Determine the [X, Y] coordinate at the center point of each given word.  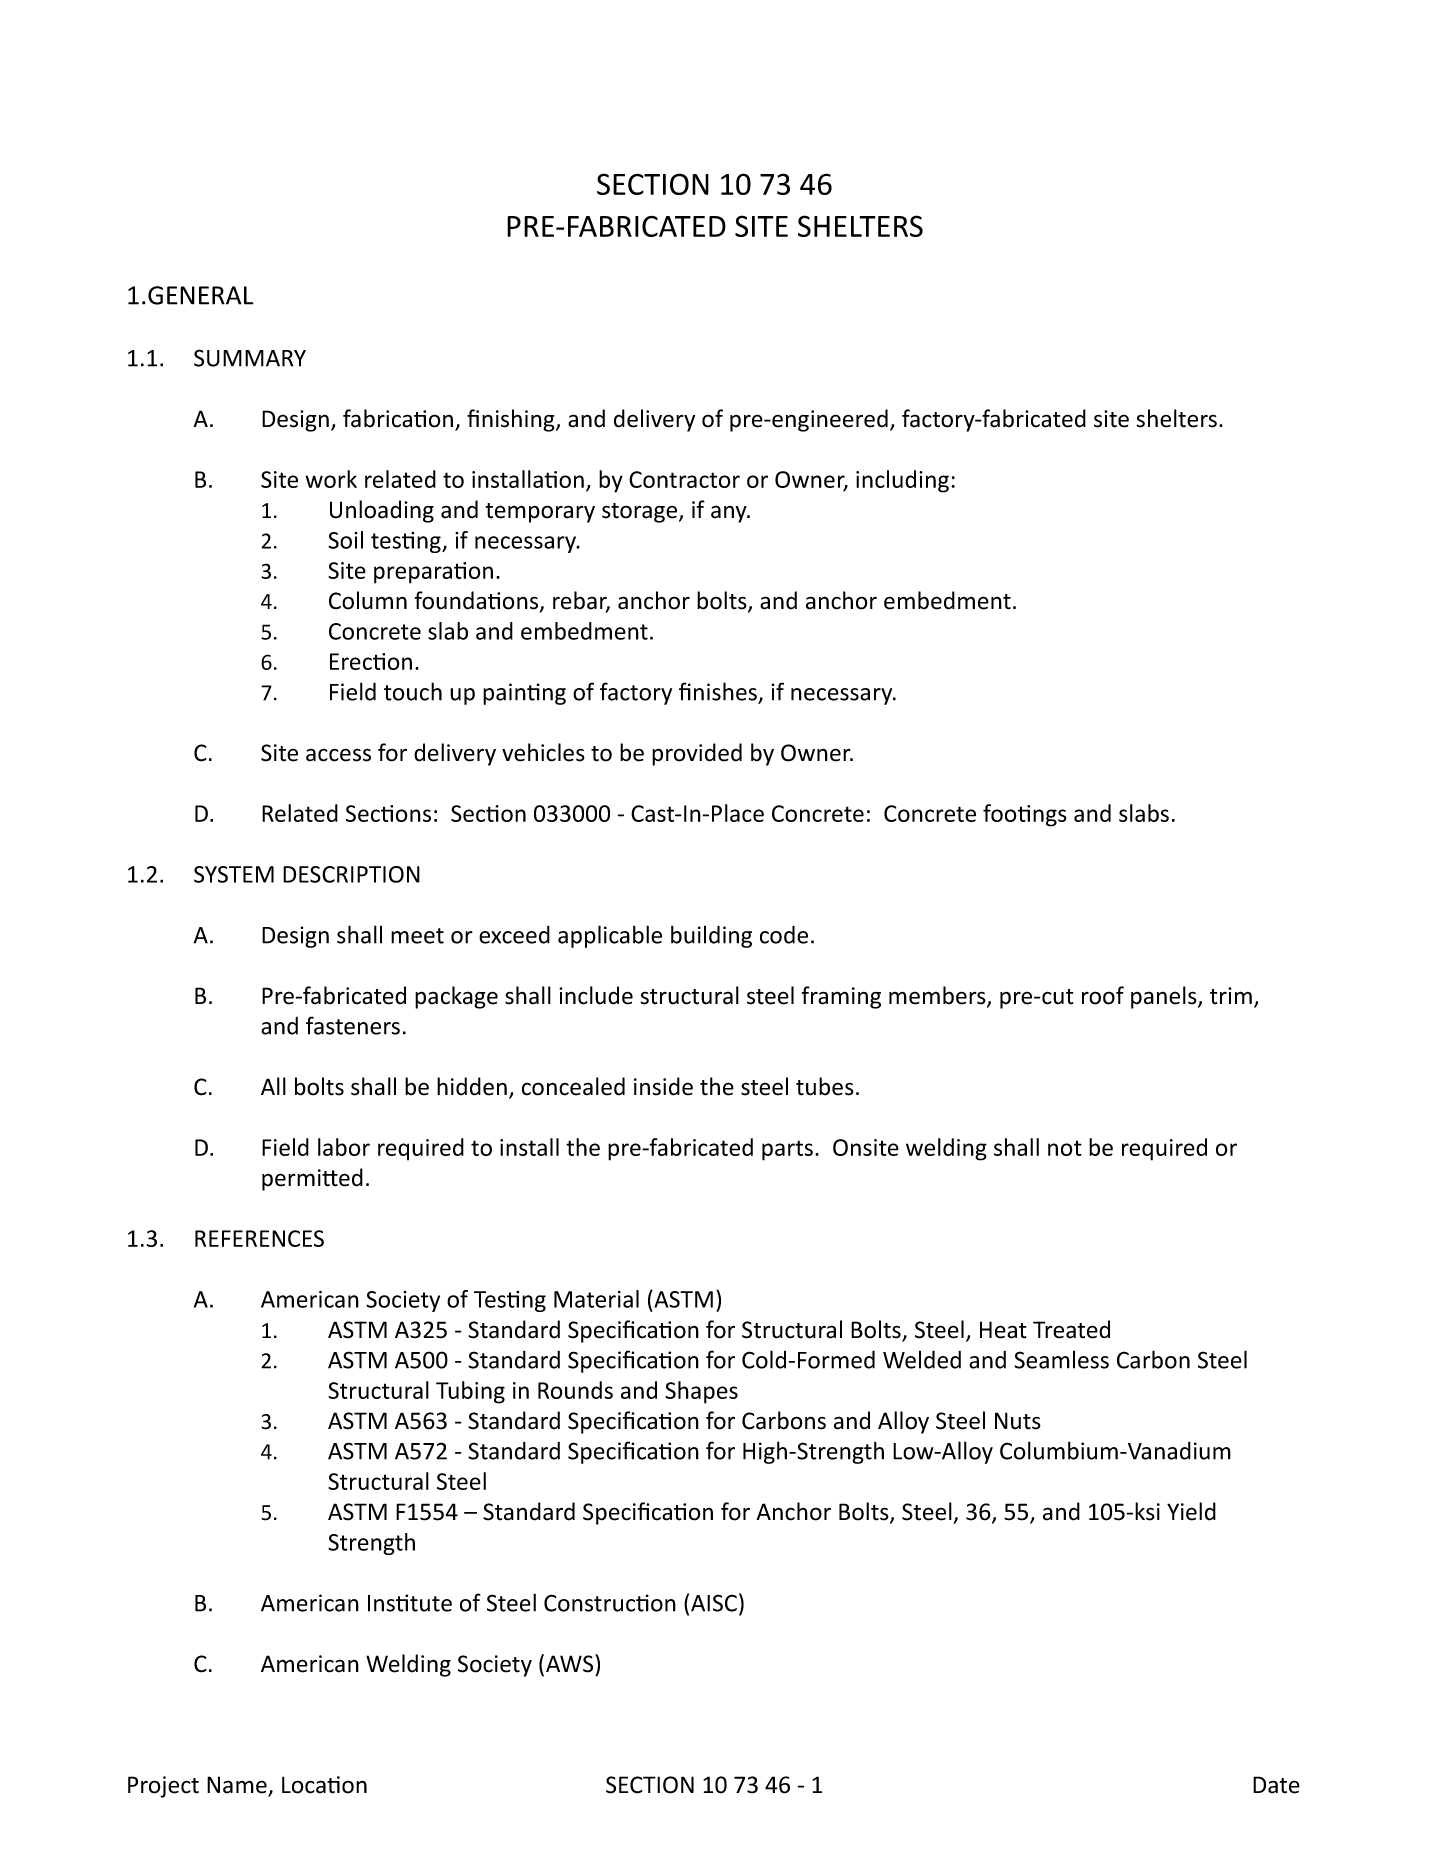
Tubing [470, 1392]
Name [238, 1786]
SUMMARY [250, 358]
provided [697, 754]
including [902, 481]
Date [1276, 1785]
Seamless [1061, 1359]
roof [1103, 995]
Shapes [701, 1392]
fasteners [353, 1025]
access [338, 755]
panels [1165, 997]
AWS [571, 1663]
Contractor [684, 479]
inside [663, 1086]
